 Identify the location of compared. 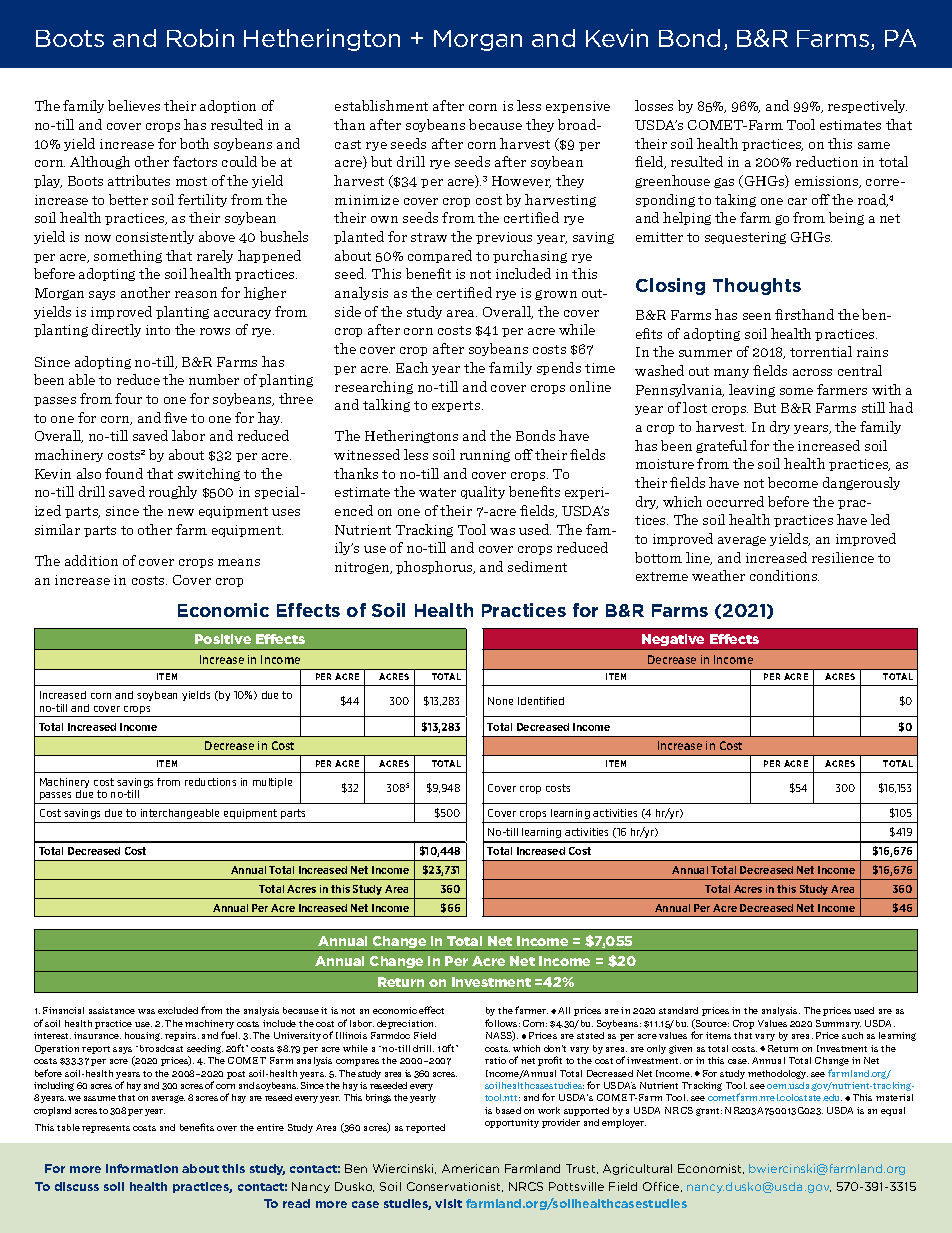
(440, 256).
